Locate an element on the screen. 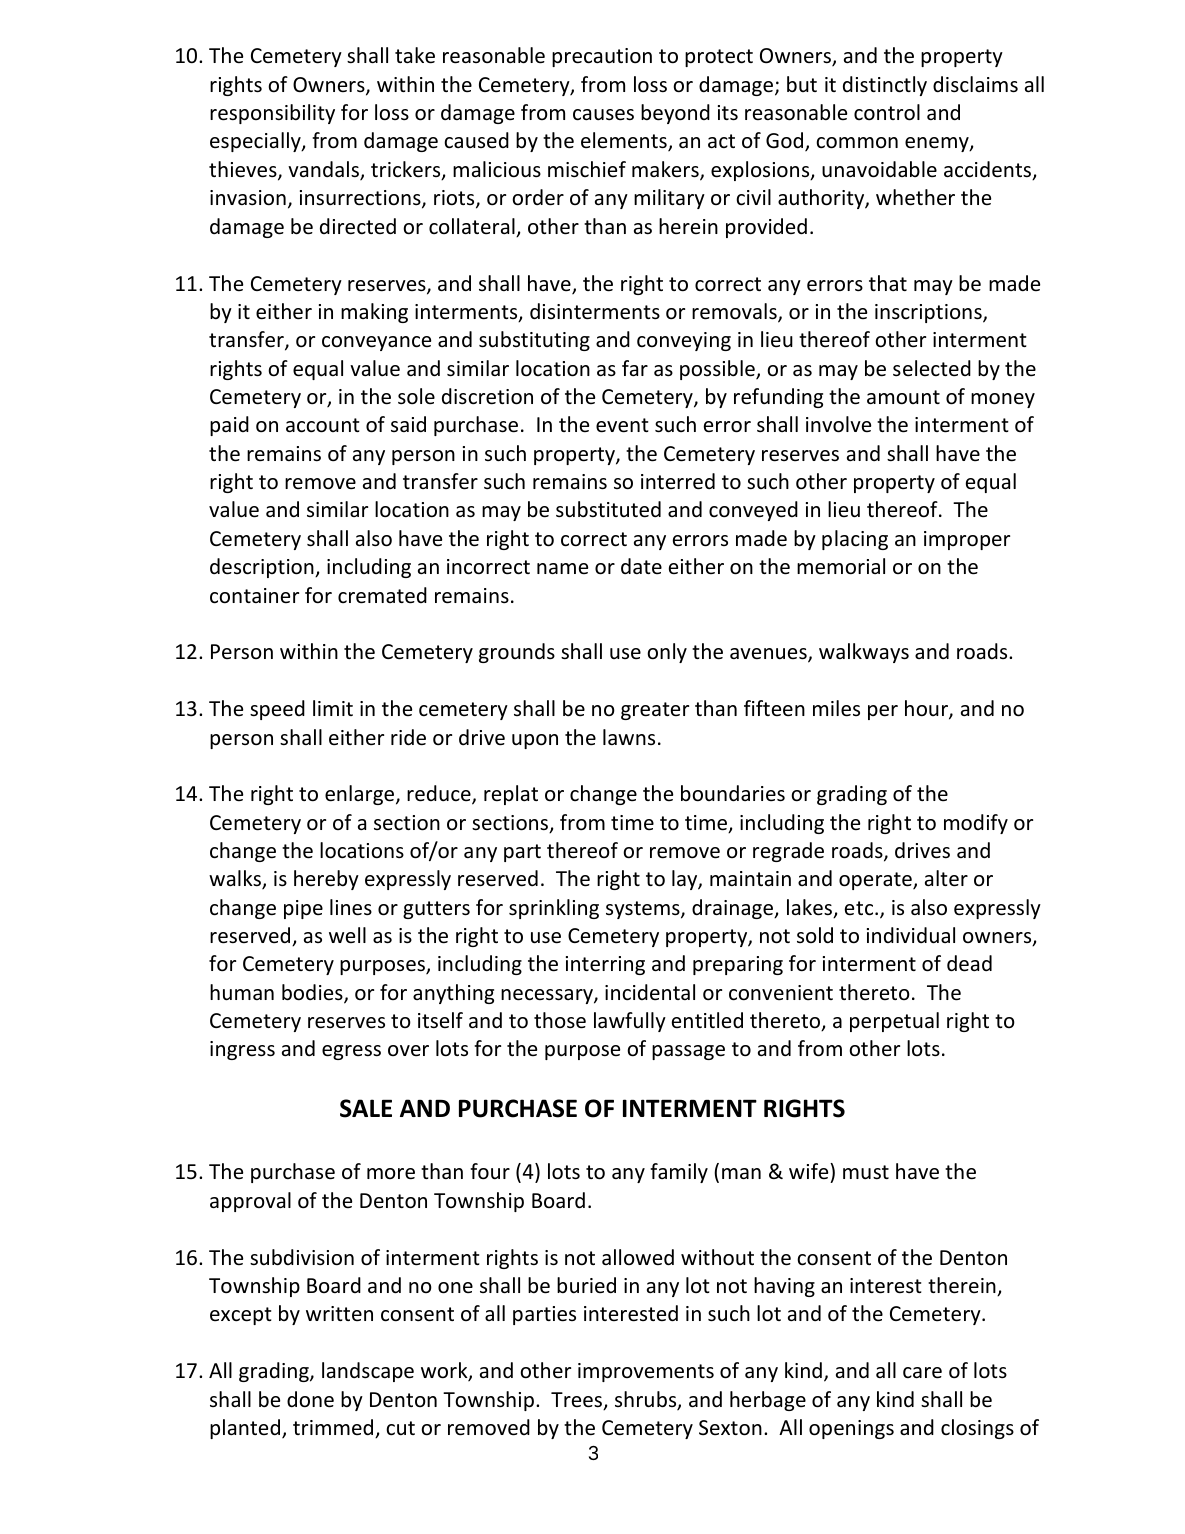  miles is located at coordinates (836, 708).
